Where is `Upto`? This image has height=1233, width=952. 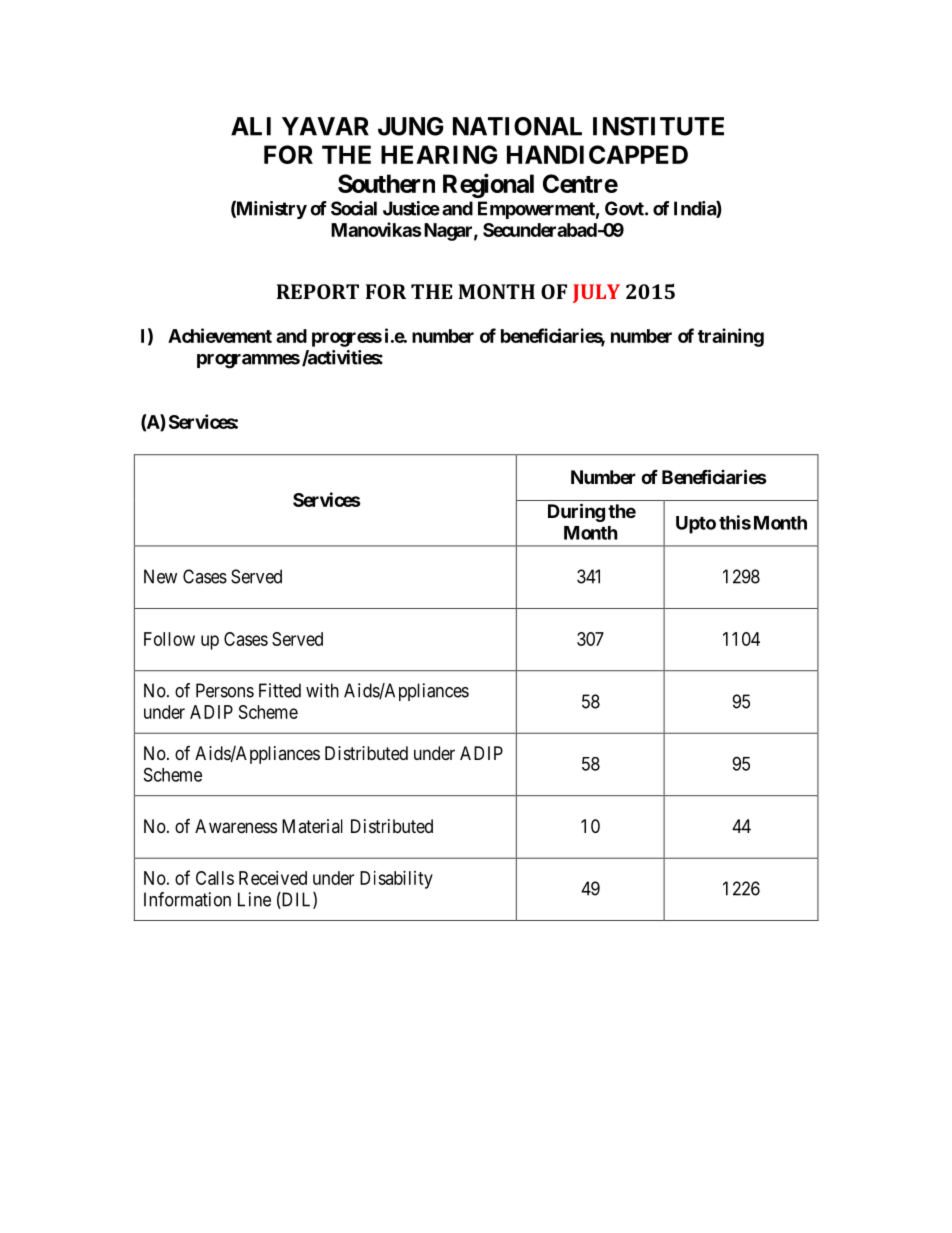 Upto is located at coordinates (696, 525).
